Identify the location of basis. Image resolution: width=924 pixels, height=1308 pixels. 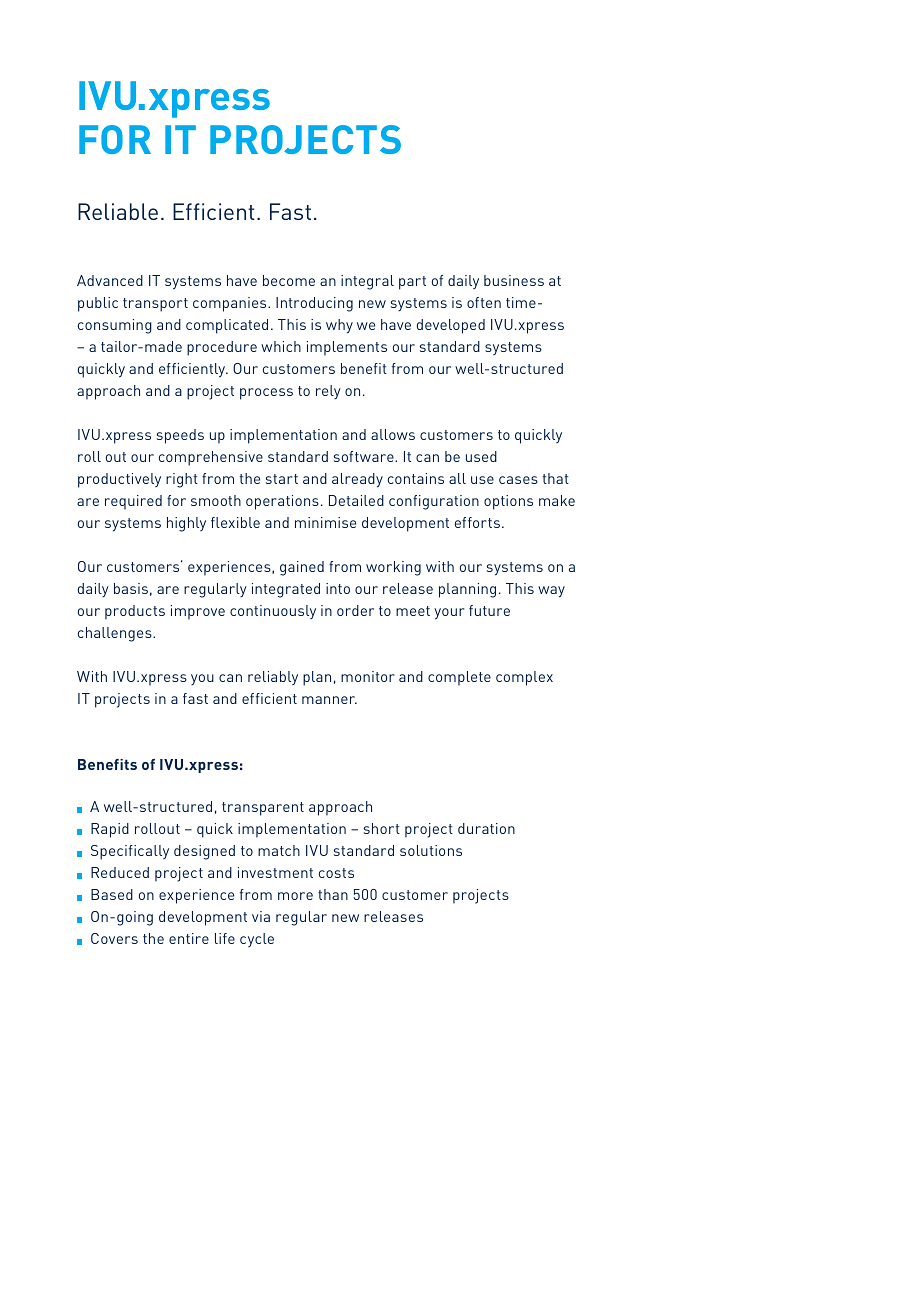
(131, 588).
